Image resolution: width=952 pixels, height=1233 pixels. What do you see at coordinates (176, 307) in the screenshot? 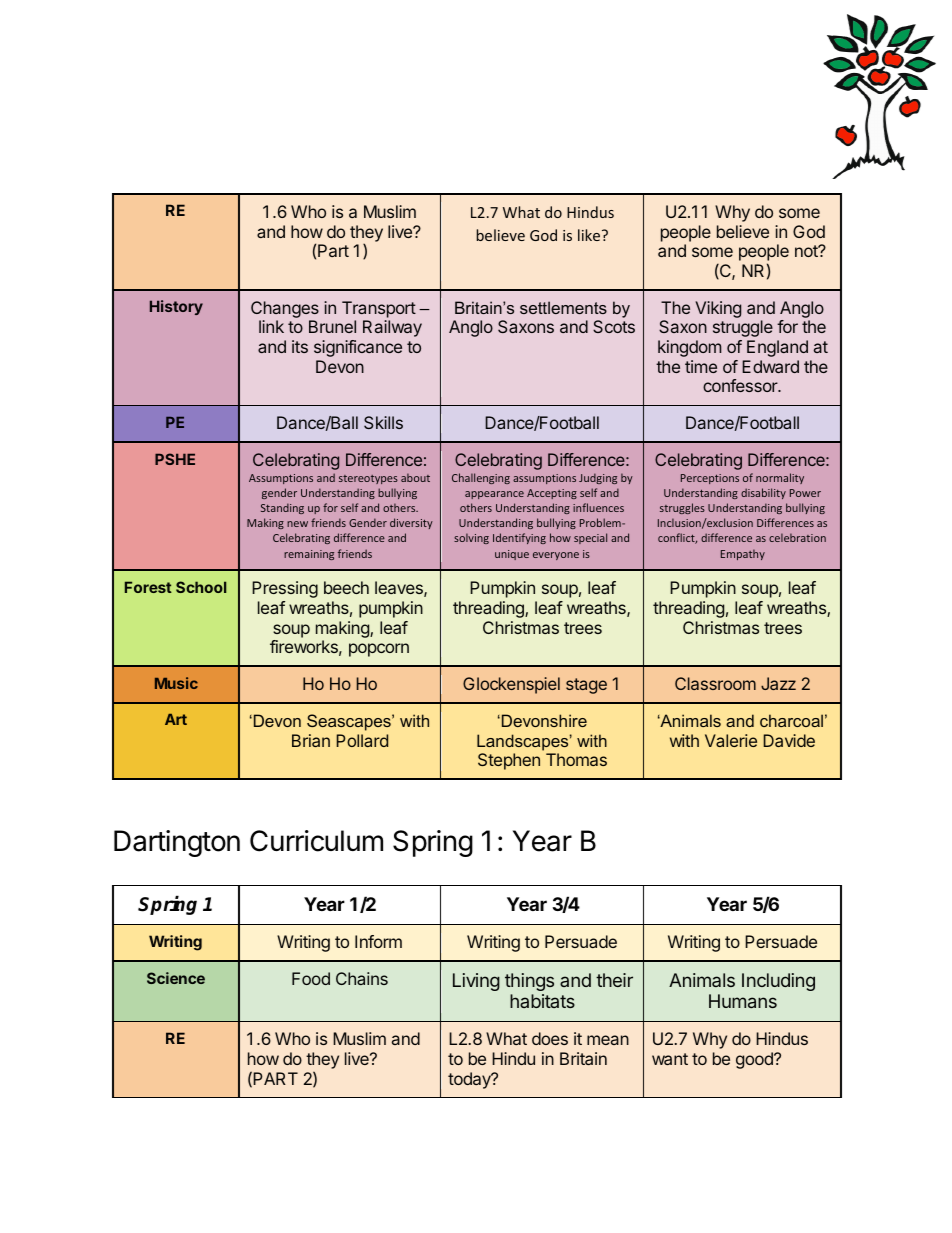
I see `History` at bounding box center [176, 307].
